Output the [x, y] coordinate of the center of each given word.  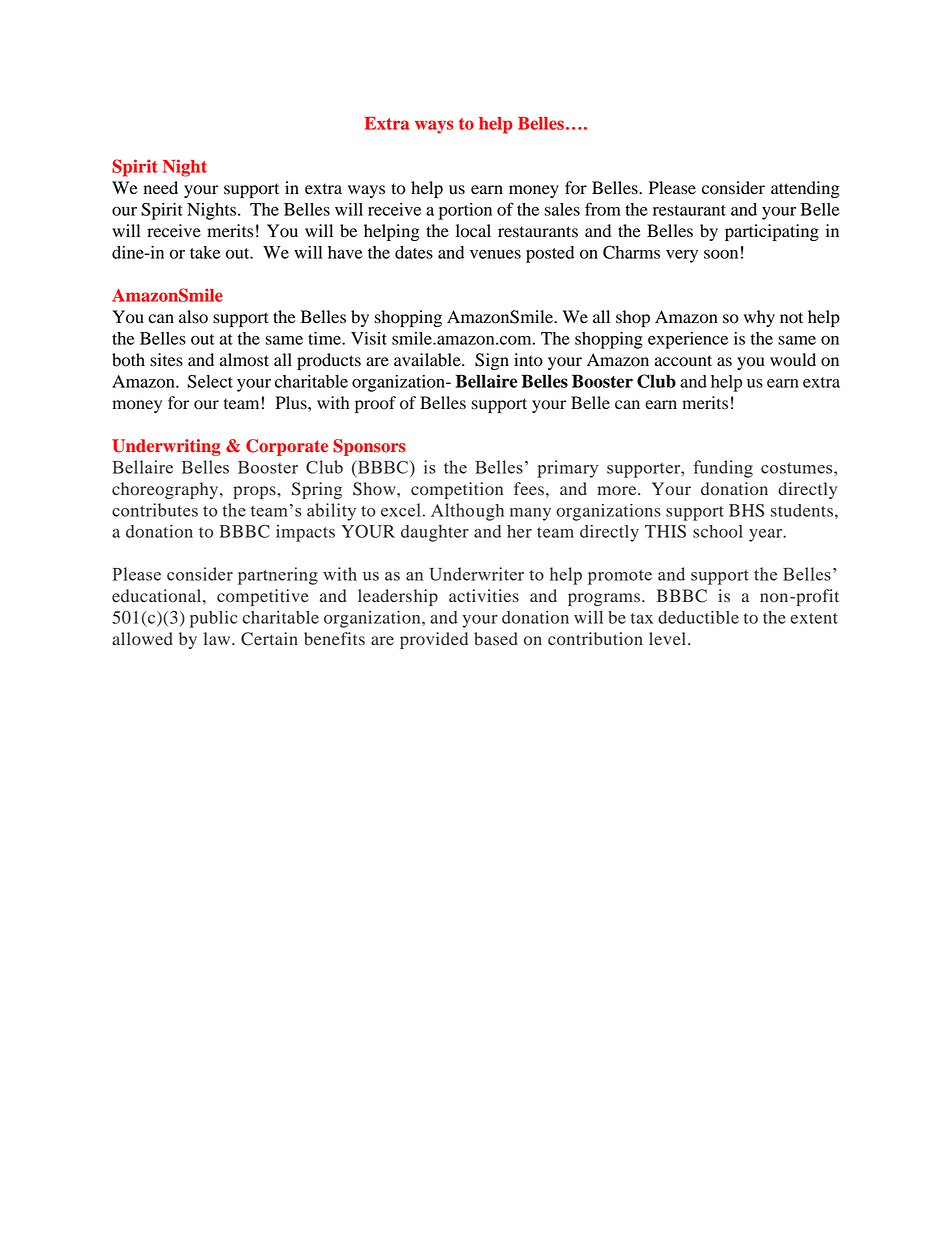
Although [467, 512]
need [161, 188]
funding [723, 469]
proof [375, 404]
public [214, 619]
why [759, 318]
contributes [155, 510]
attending [805, 189]
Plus [292, 403]
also [193, 317]
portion [465, 211]
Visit [369, 338]
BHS [746, 510]
